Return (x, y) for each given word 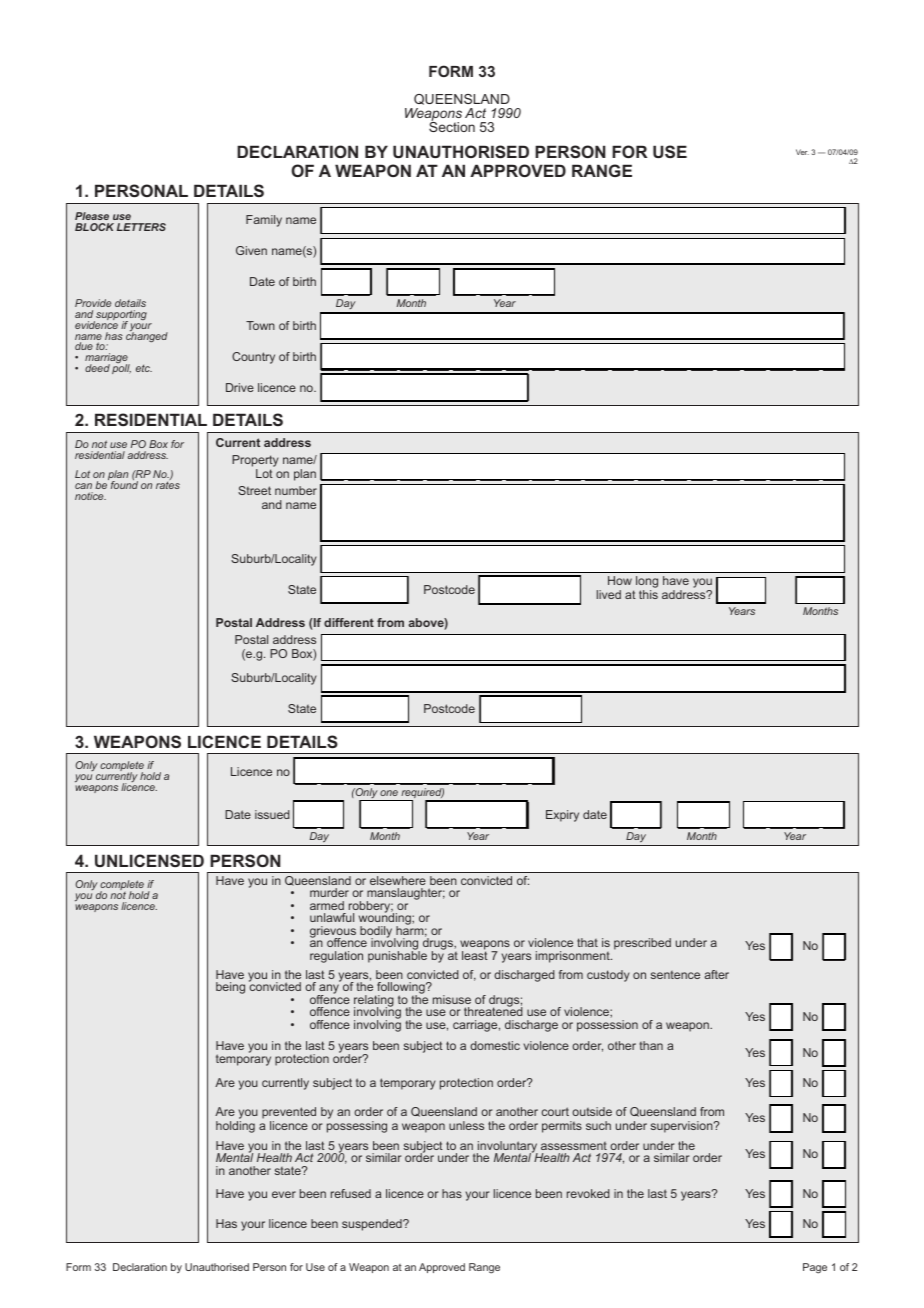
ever (284, 1194)
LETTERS (141, 227)
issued (272, 814)
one (389, 793)
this (648, 594)
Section (452, 126)
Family (264, 221)
